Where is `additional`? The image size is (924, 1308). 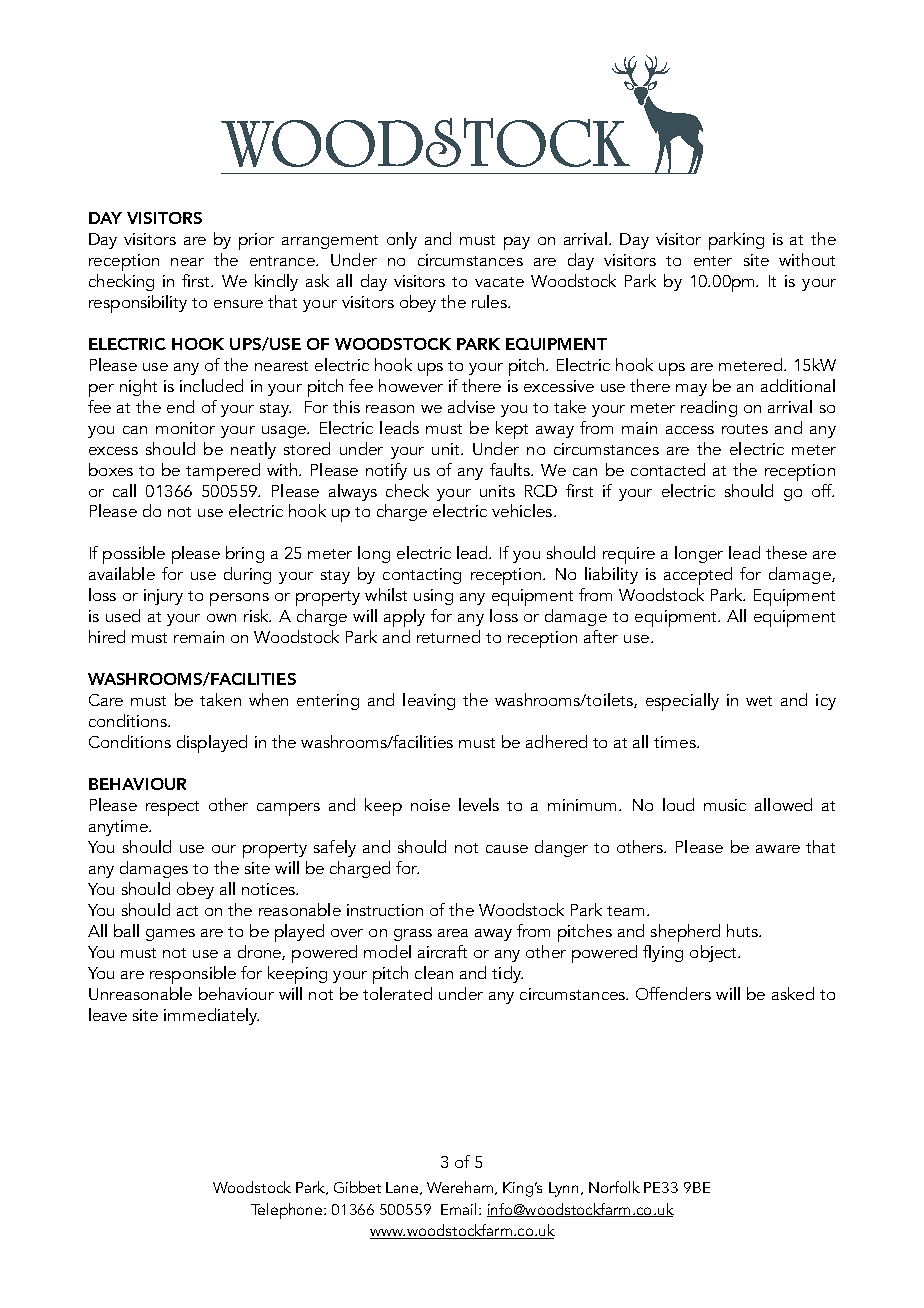
additional is located at coordinates (798, 385).
